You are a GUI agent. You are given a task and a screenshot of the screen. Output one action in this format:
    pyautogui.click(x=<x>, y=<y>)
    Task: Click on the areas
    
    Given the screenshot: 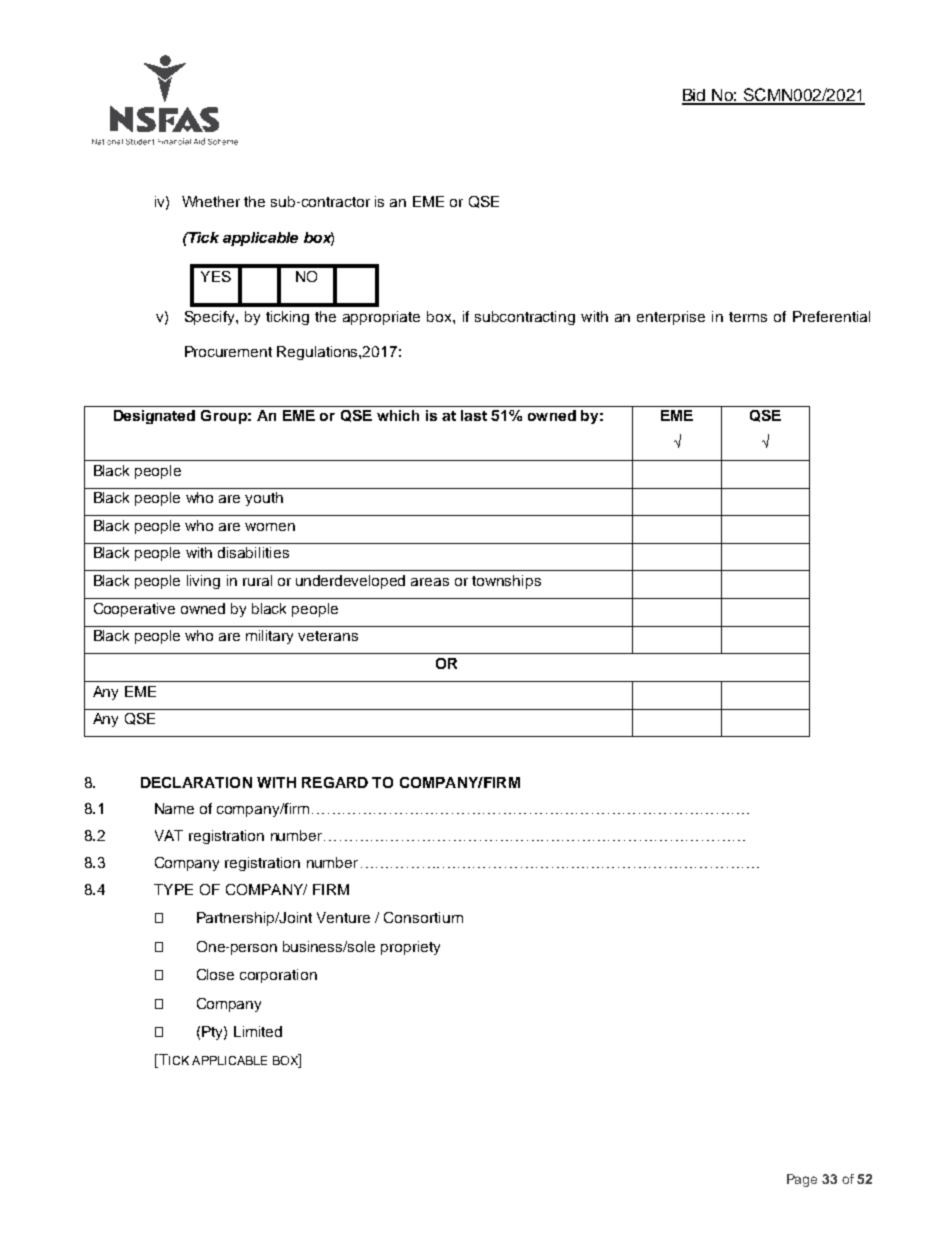 What is the action you would take?
    pyautogui.click(x=430, y=582)
